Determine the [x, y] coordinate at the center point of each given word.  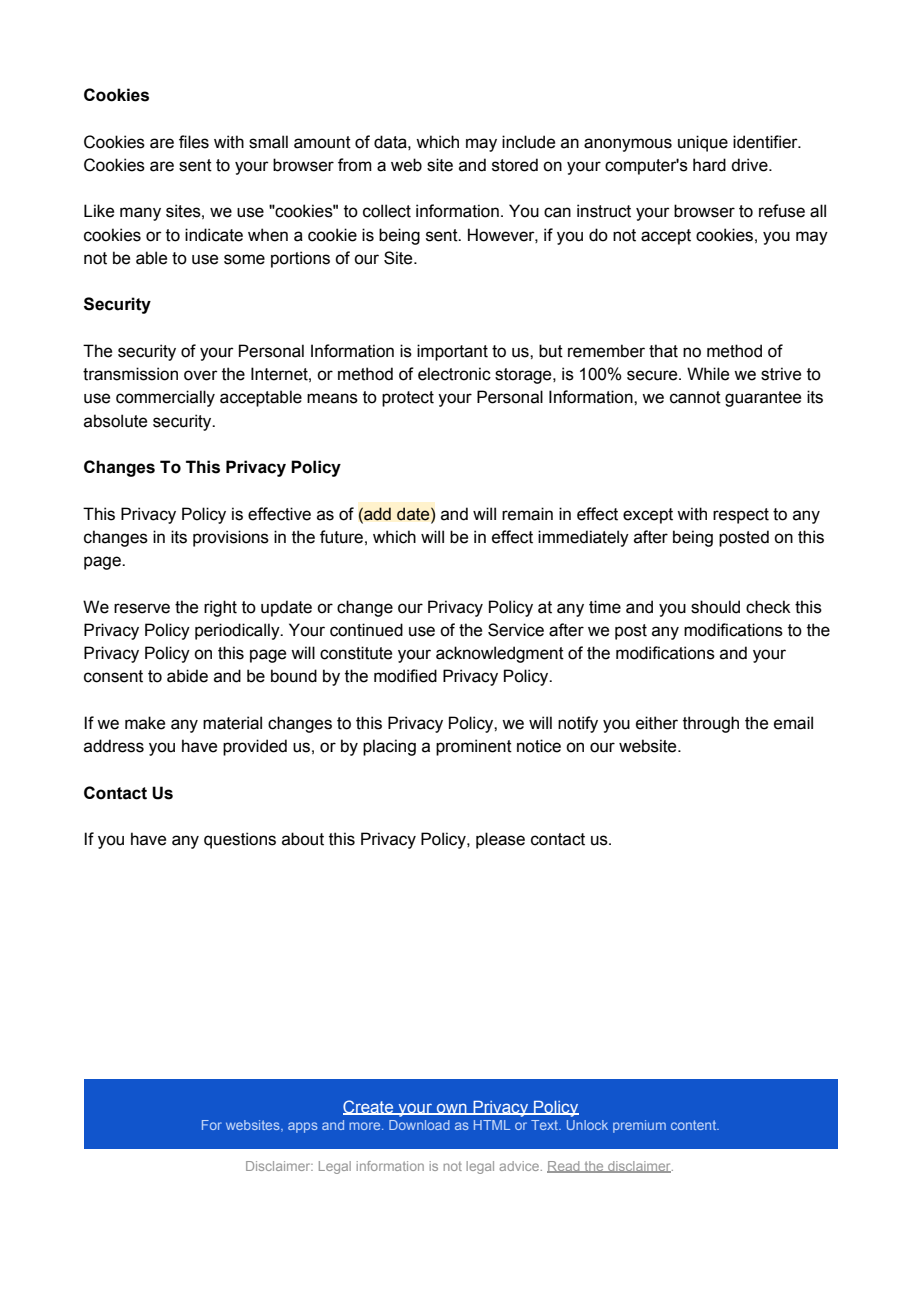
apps [303, 1127]
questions [240, 840]
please [500, 840]
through [711, 724]
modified [405, 676]
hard [709, 165]
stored [515, 165]
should [715, 607]
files [194, 142]
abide [187, 676]
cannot [695, 397]
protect [408, 399]
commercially [165, 398]
